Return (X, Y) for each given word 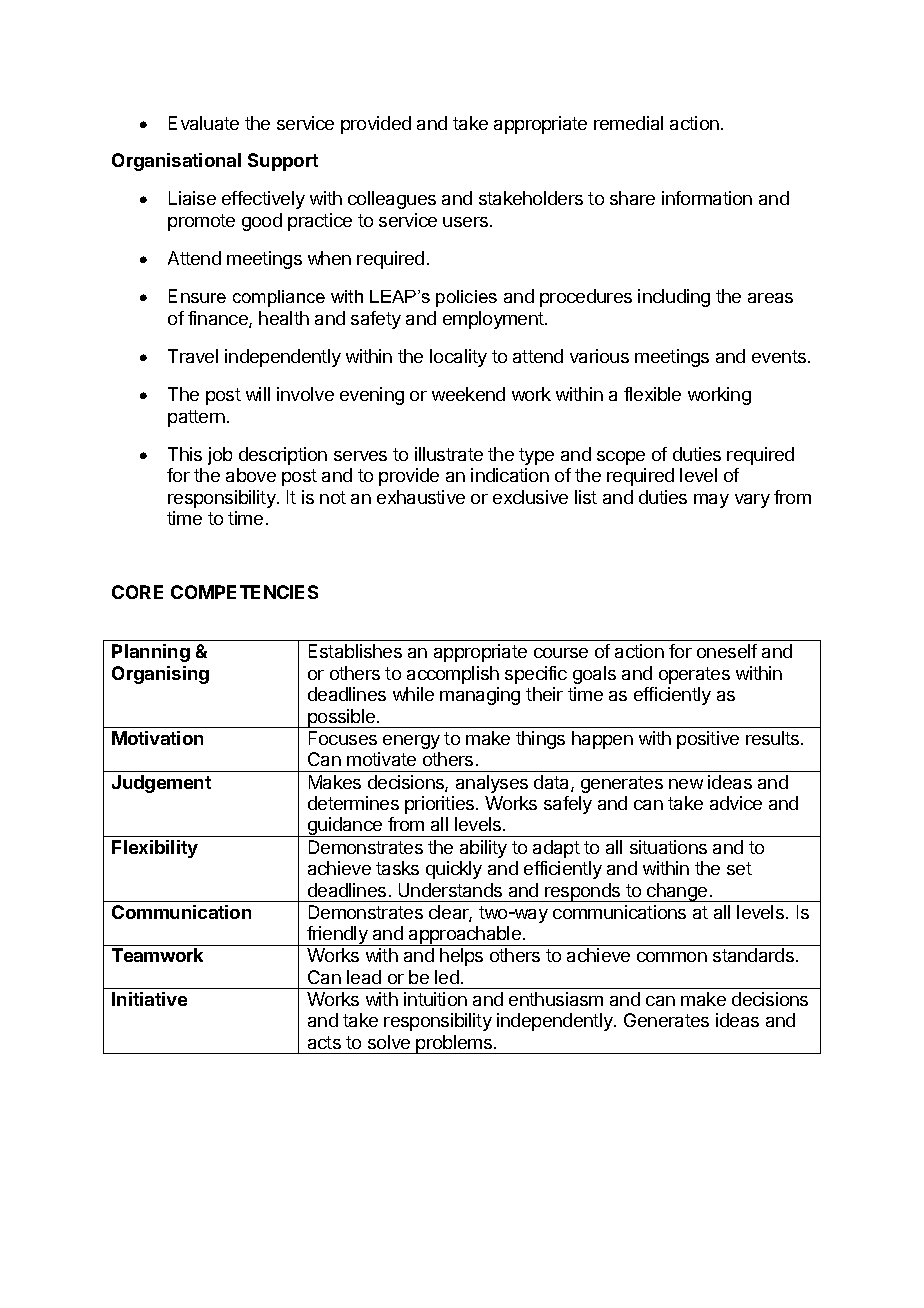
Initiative (149, 999)
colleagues (392, 200)
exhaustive (421, 497)
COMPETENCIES (244, 592)
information (707, 198)
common (672, 957)
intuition (435, 999)
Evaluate (204, 123)
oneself (727, 651)
